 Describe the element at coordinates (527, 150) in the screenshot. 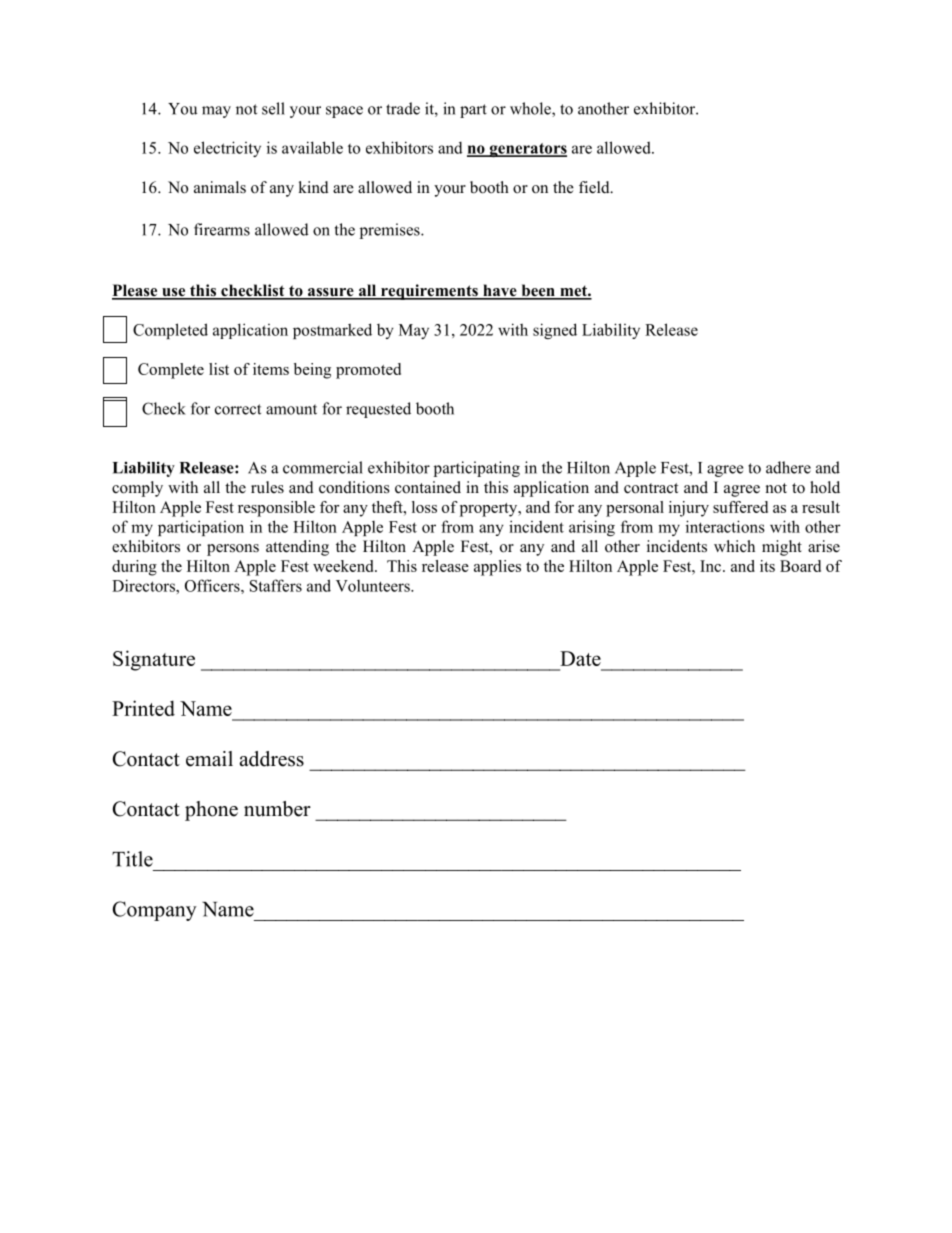

I see `generators` at that location.
